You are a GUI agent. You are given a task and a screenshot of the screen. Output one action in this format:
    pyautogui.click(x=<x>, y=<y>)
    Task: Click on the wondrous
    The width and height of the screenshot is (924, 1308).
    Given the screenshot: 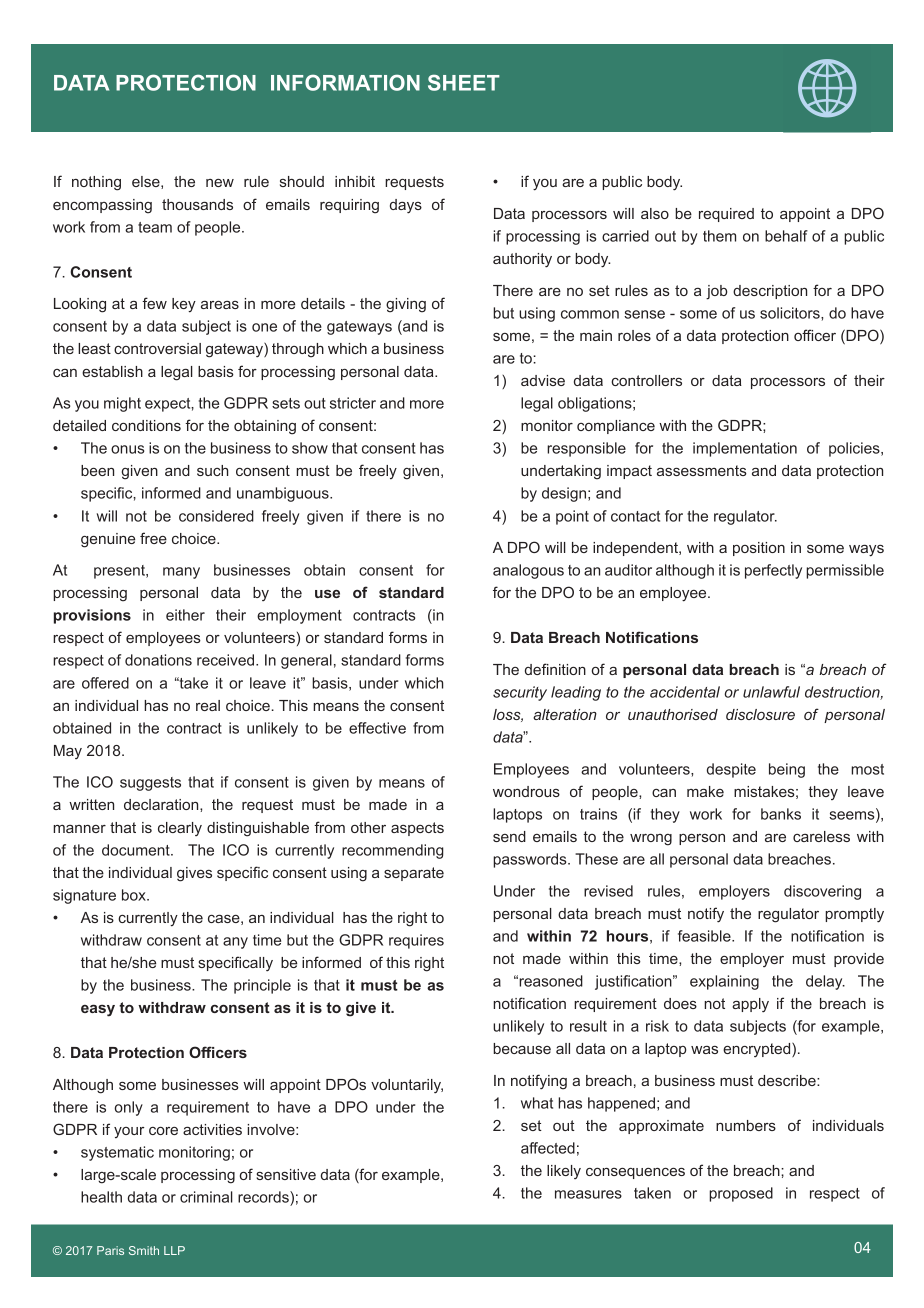 What is the action you would take?
    pyautogui.click(x=526, y=791)
